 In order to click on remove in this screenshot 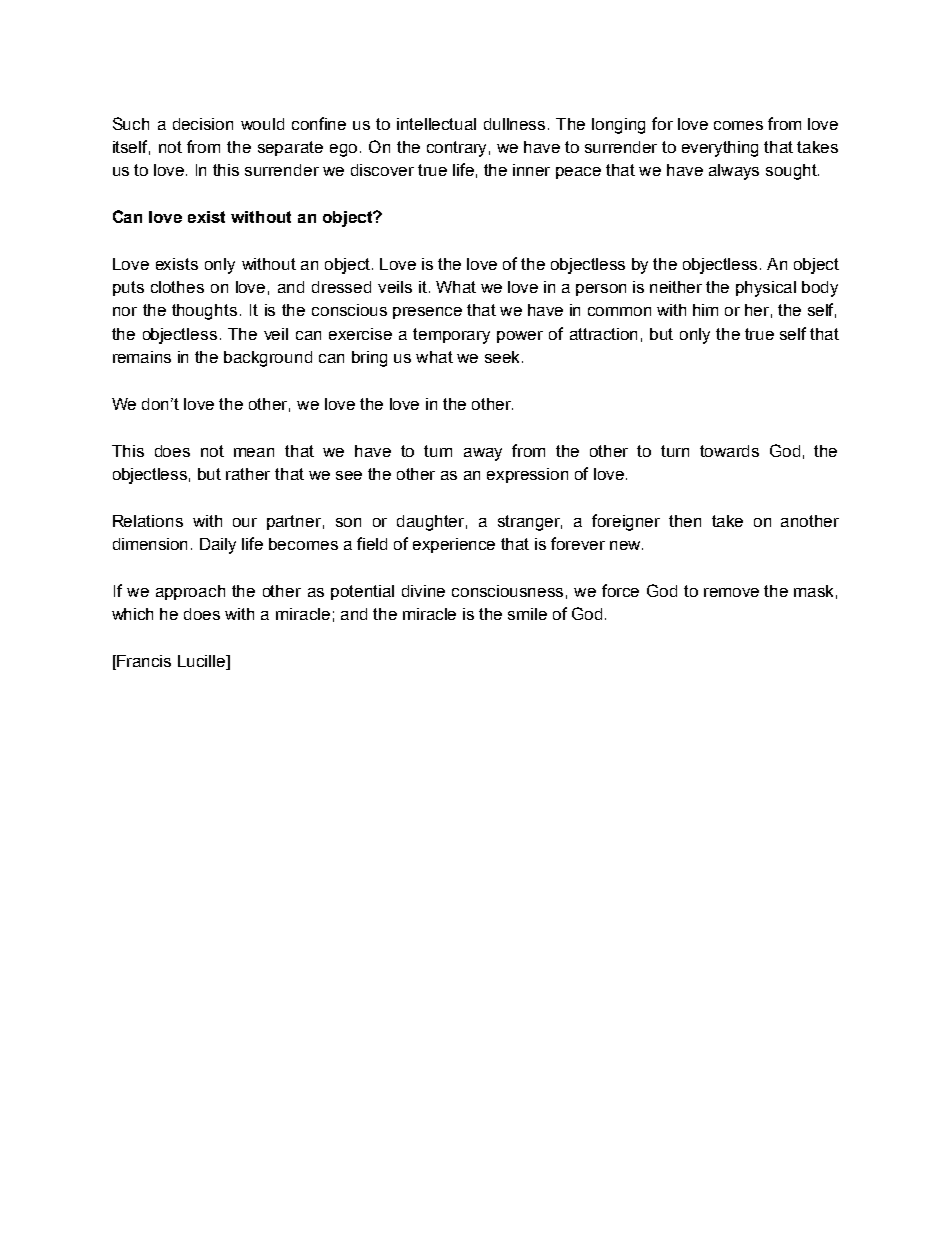, I will do `click(731, 592)`.
